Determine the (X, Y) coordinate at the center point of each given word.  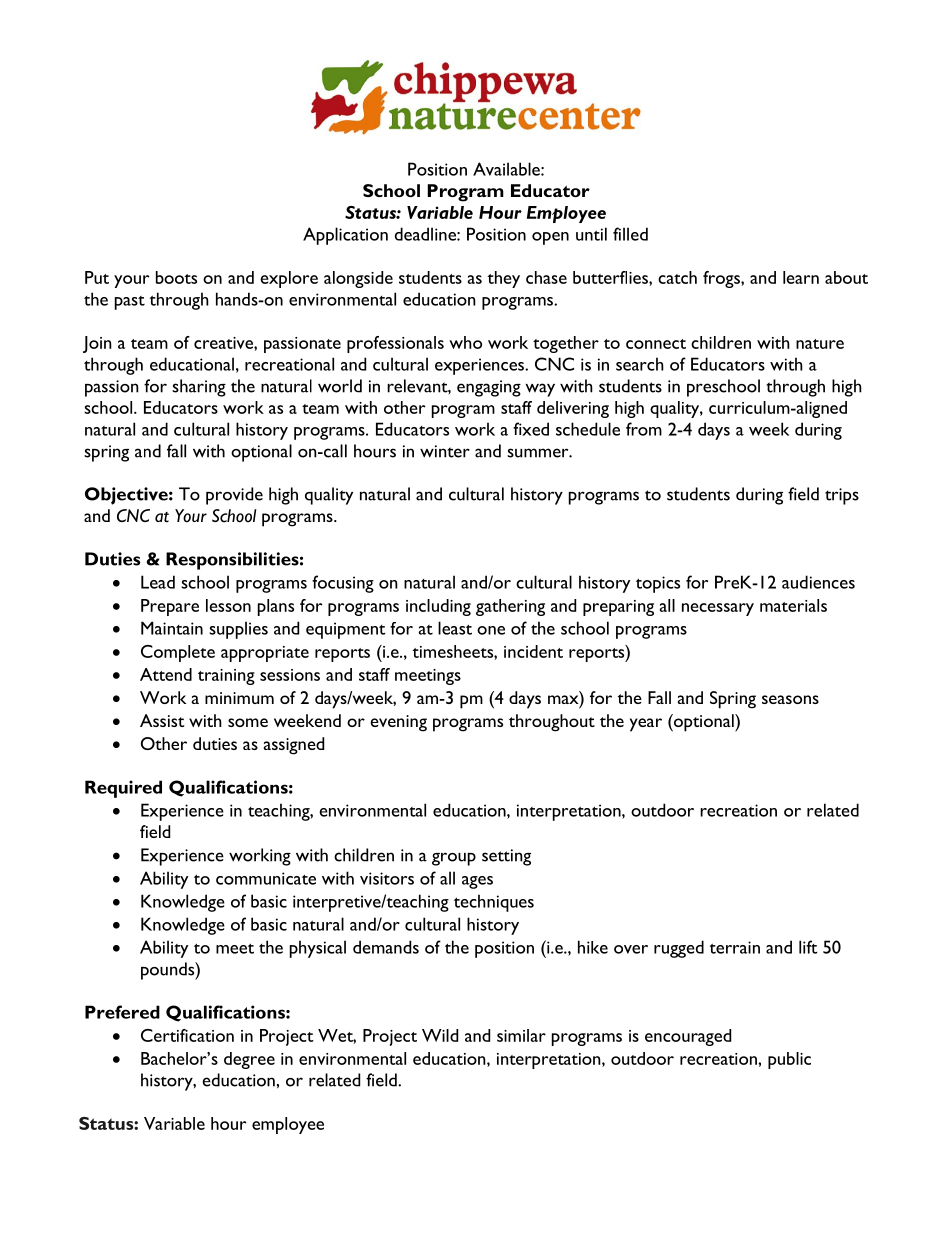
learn (801, 277)
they (503, 279)
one (491, 630)
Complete (178, 653)
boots (176, 277)
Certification (187, 1035)
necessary (718, 609)
